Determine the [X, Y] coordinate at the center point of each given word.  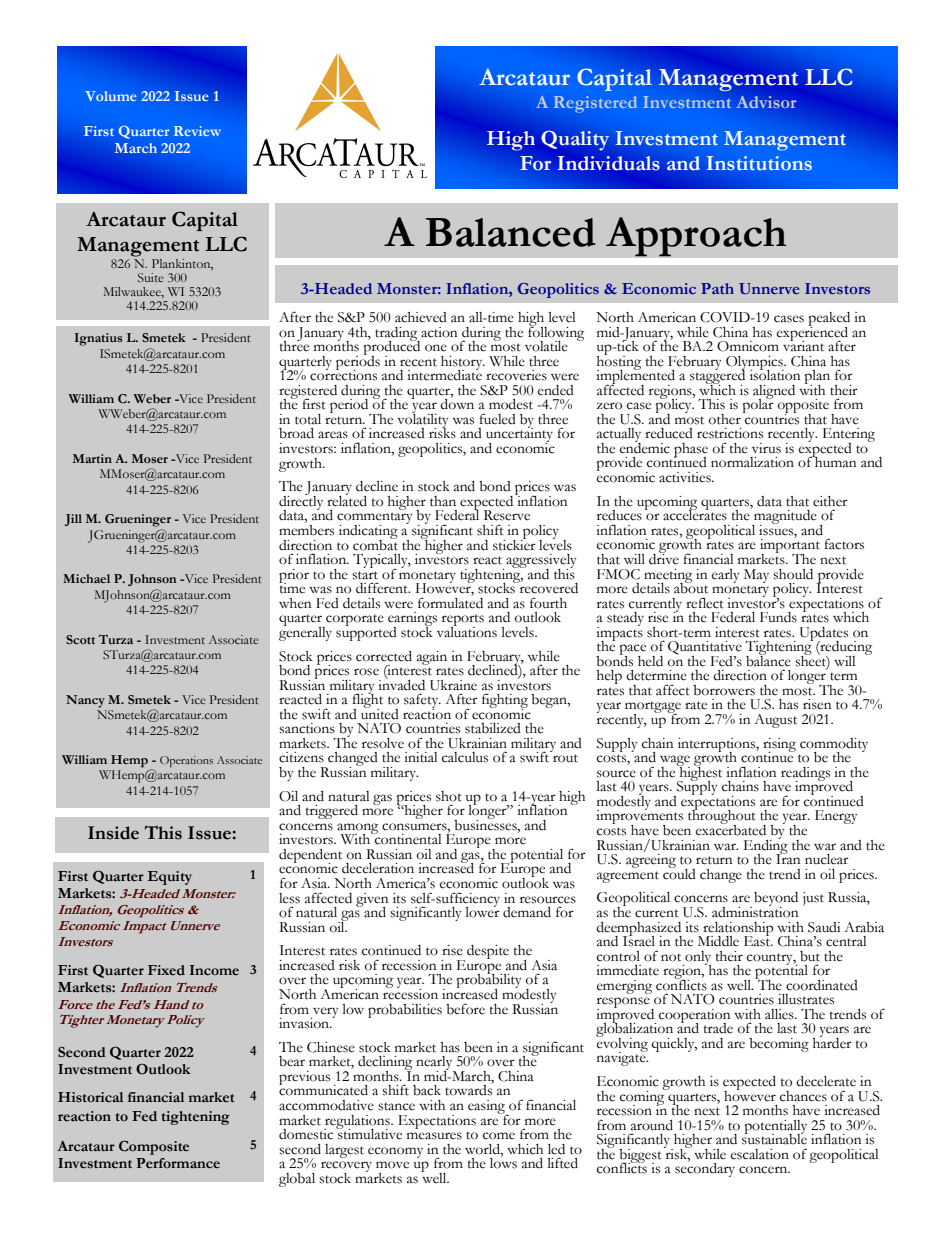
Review [197, 131]
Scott [80, 639]
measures [434, 1136]
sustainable [774, 1138]
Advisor [766, 102]
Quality [575, 140]
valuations [467, 631]
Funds [778, 617]
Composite [154, 1147]
